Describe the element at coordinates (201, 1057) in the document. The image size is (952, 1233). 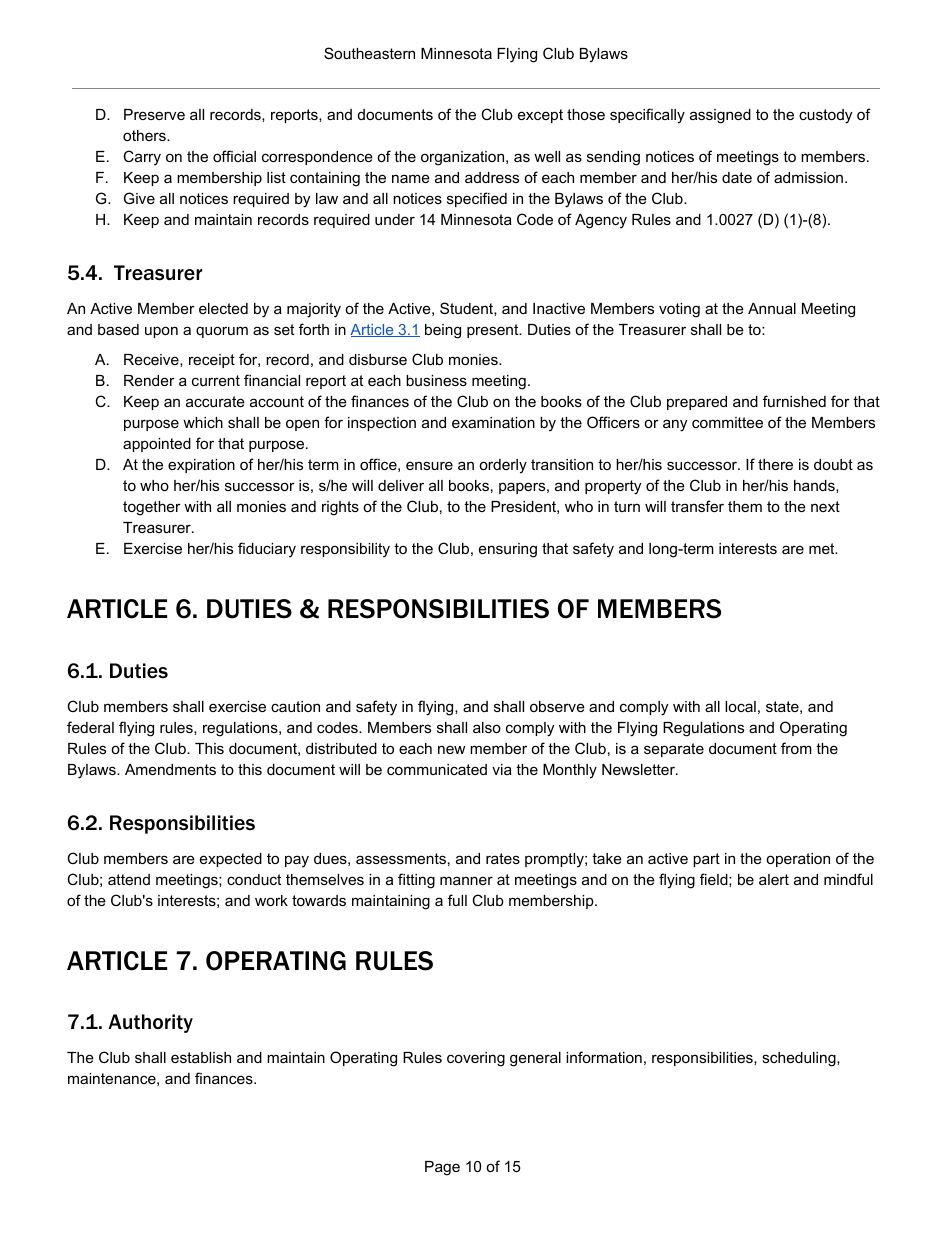
I see `establish` at that location.
